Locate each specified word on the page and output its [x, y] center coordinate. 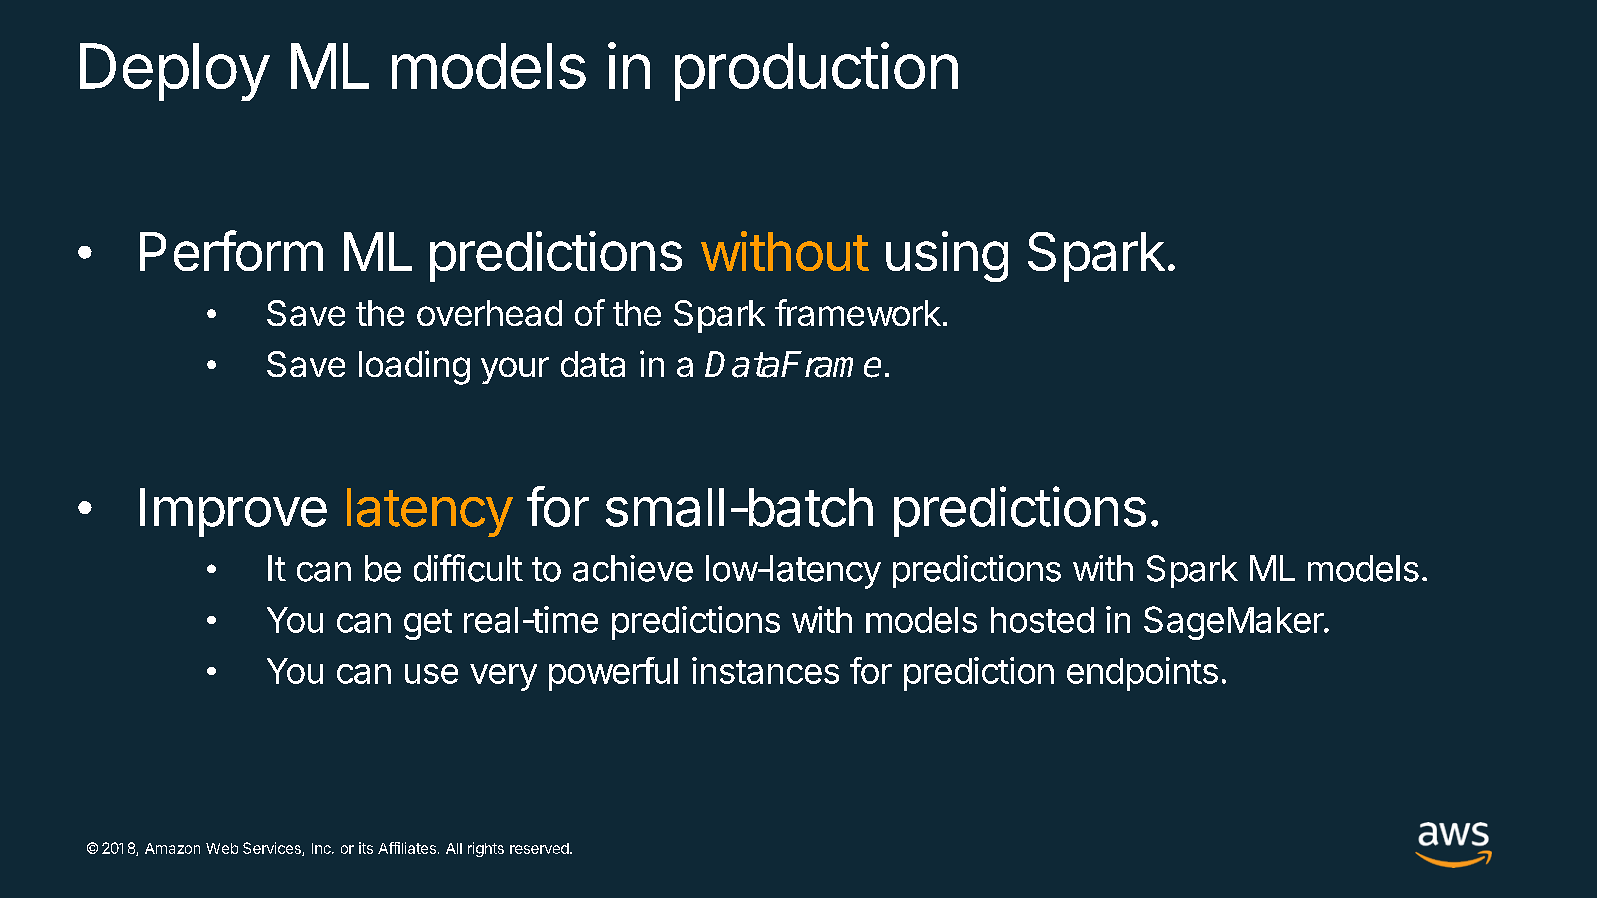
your [515, 370]
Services [273, 849]
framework [858, 312]
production [816, 71]
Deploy [175, 72]
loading [414, 367]
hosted [1042, 620]
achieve [633, 568]
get [428, 624]
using [947, 256]
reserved [540, 848]
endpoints [1142, 674]
